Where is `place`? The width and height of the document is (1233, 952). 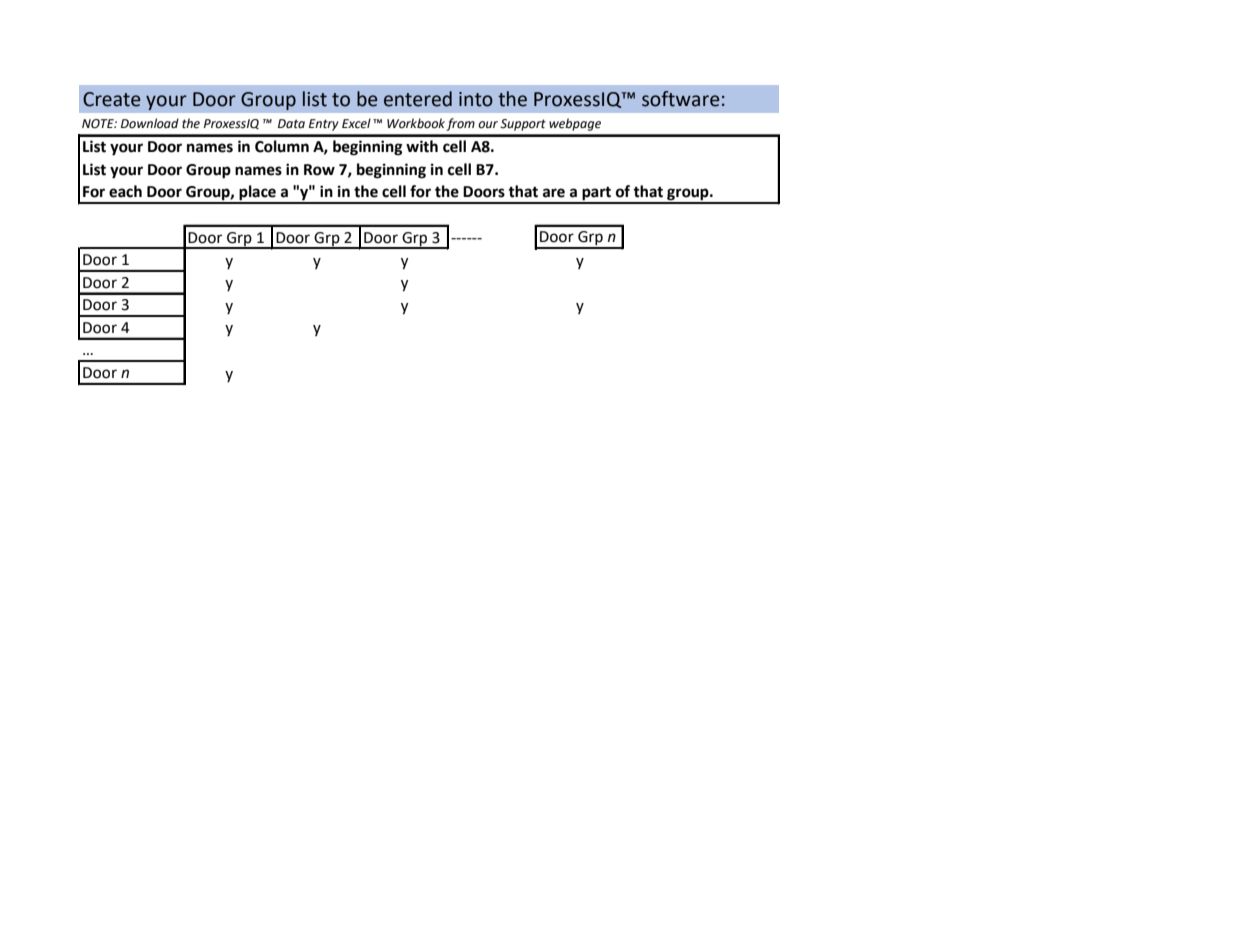 place is located at coordinates (257, 194).
